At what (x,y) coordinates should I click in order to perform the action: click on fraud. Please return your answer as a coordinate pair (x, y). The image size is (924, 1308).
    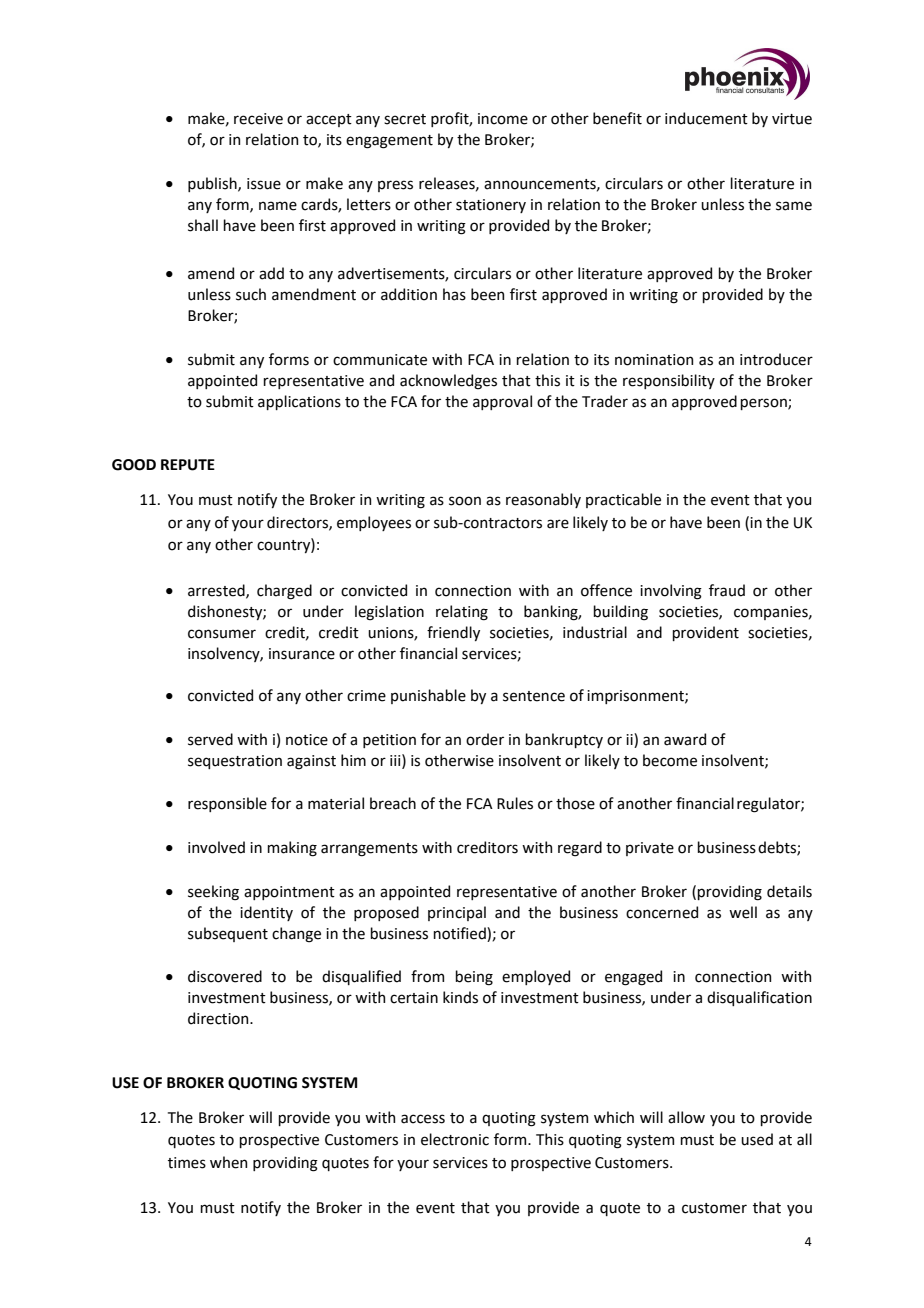
    Looking at the image, I should click on (727, 590).
